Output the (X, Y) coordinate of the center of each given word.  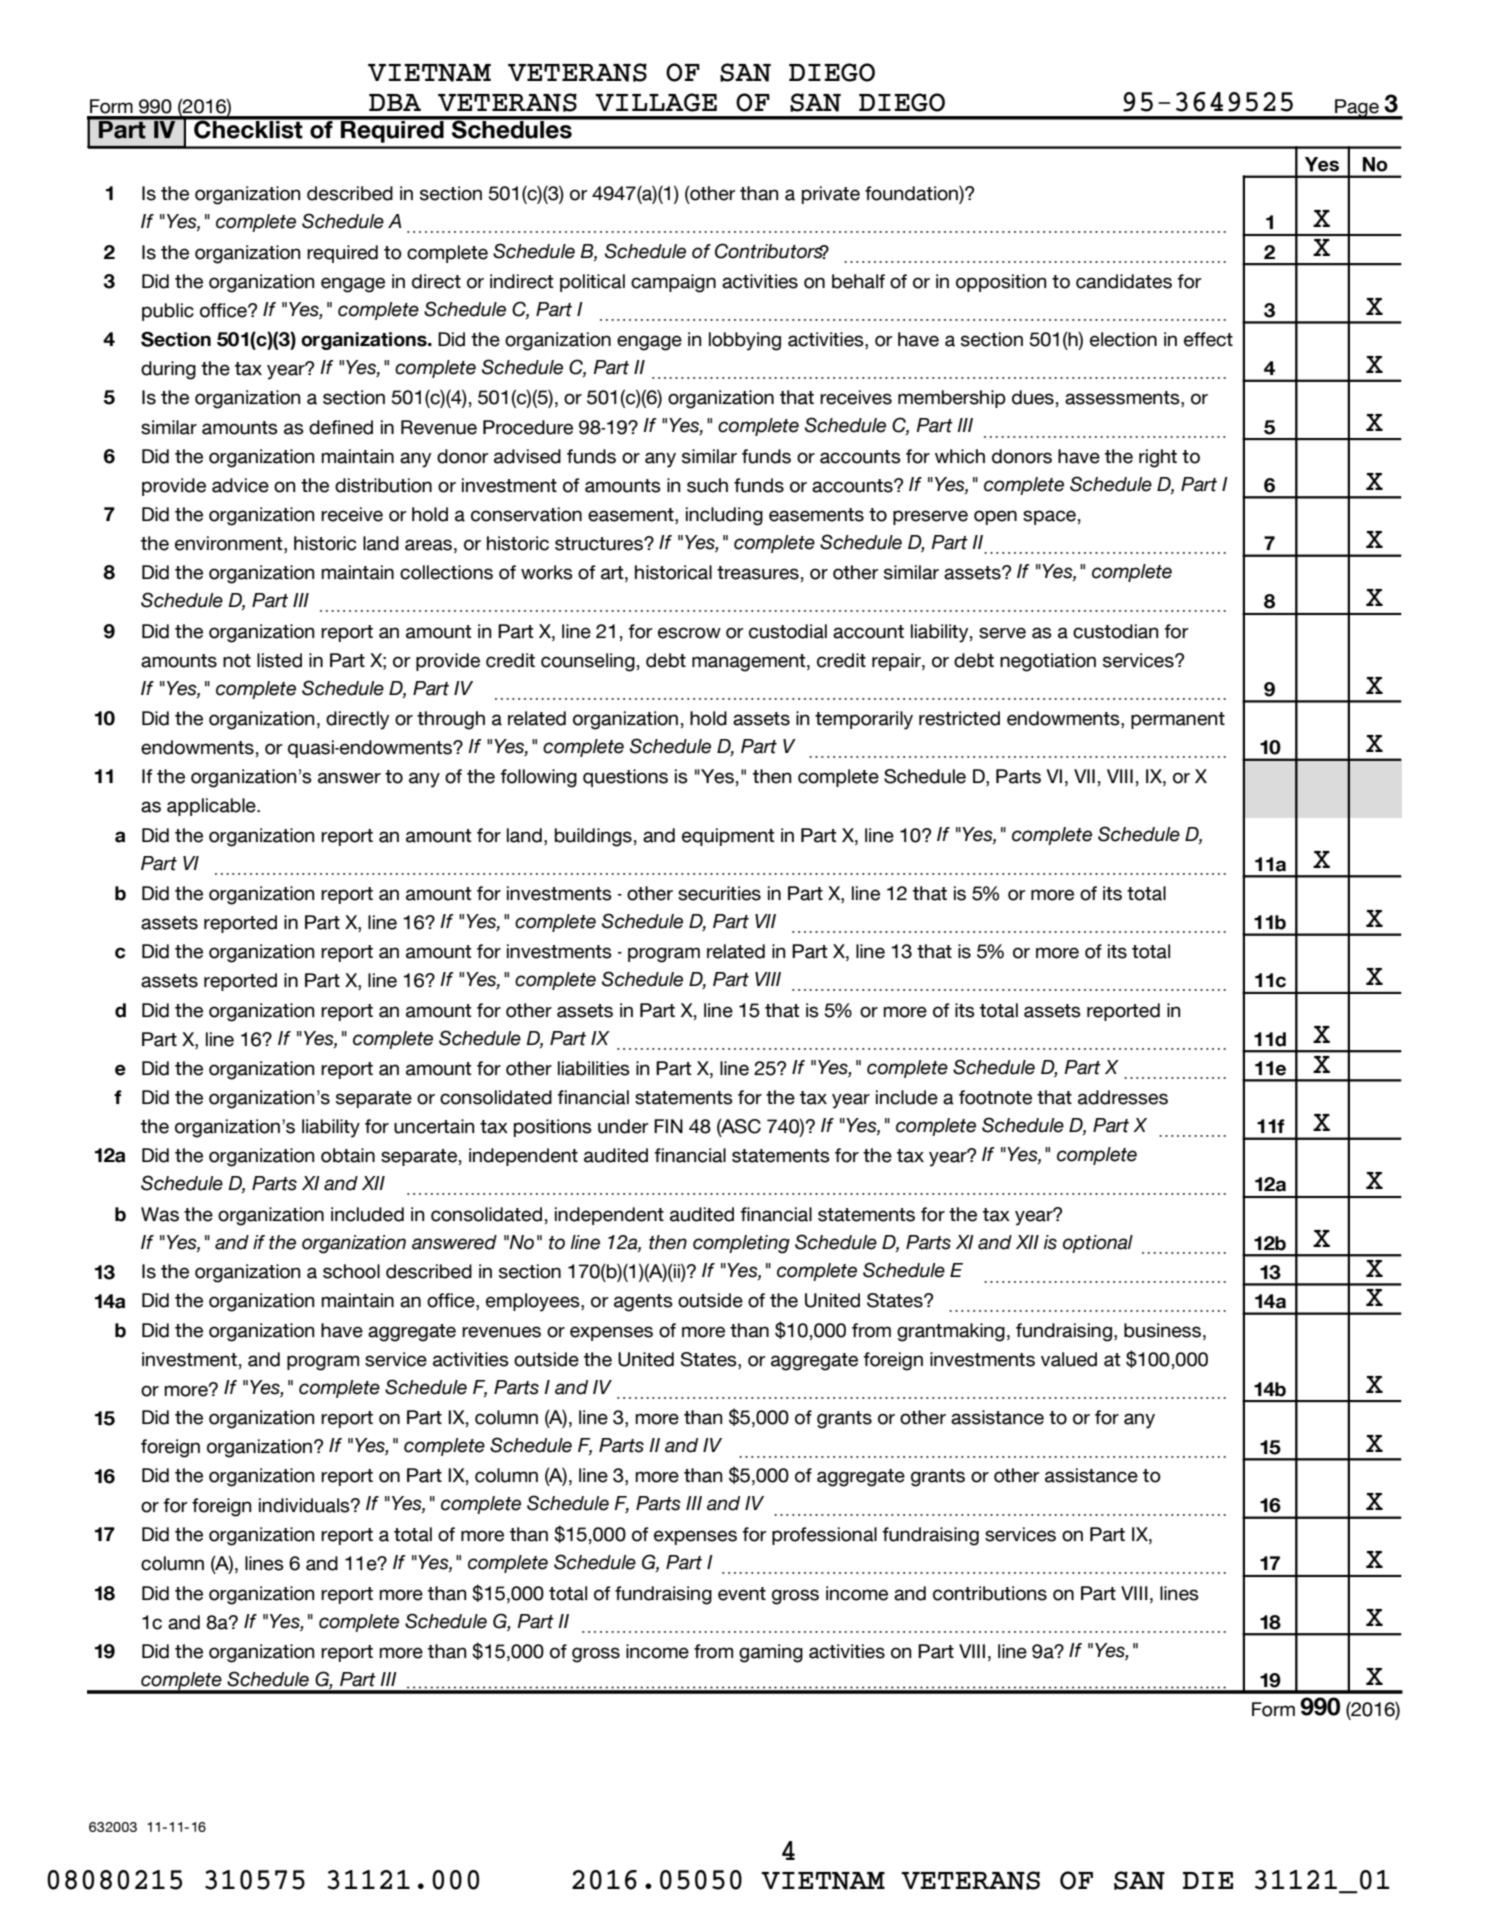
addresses (1123, 1097)
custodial (788, 631)
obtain (348, 1155)
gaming (771, 1653)
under (623, 1126)
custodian (1116, 631)
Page (1357, 109)
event (742, 1594)
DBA (395, 102)
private (831, 195)
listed (279, 660)
